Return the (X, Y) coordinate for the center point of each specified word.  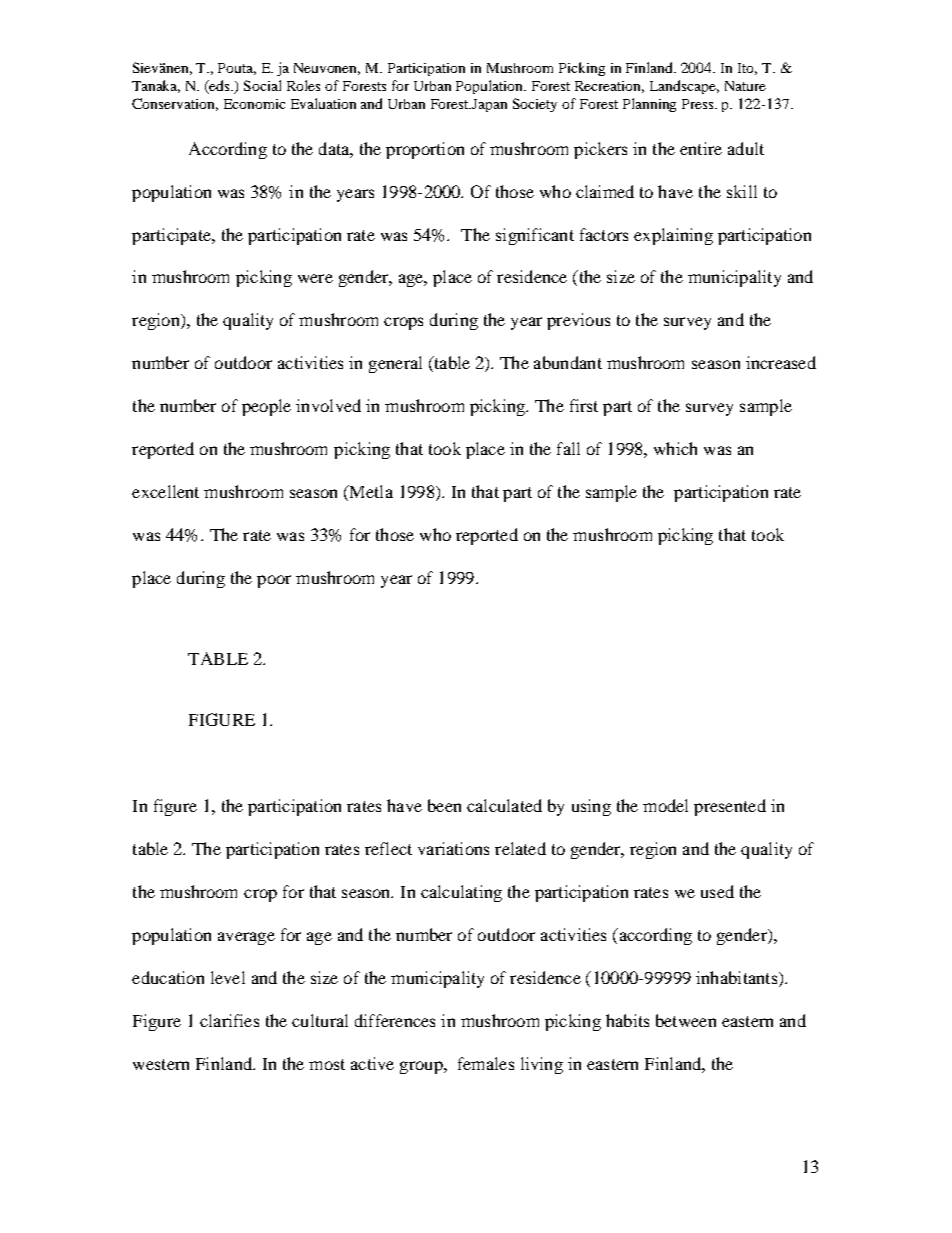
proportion (425, 150)
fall (568, 448)
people (266, 407)
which (675, 448)
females (486, 1063)
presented (730, 807)
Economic (254, 104)
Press (699, 104)
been (444, 805)
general (395, 364)
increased (781, 362)
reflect (388, 848)
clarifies (229, 1020)
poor (274, 581)
